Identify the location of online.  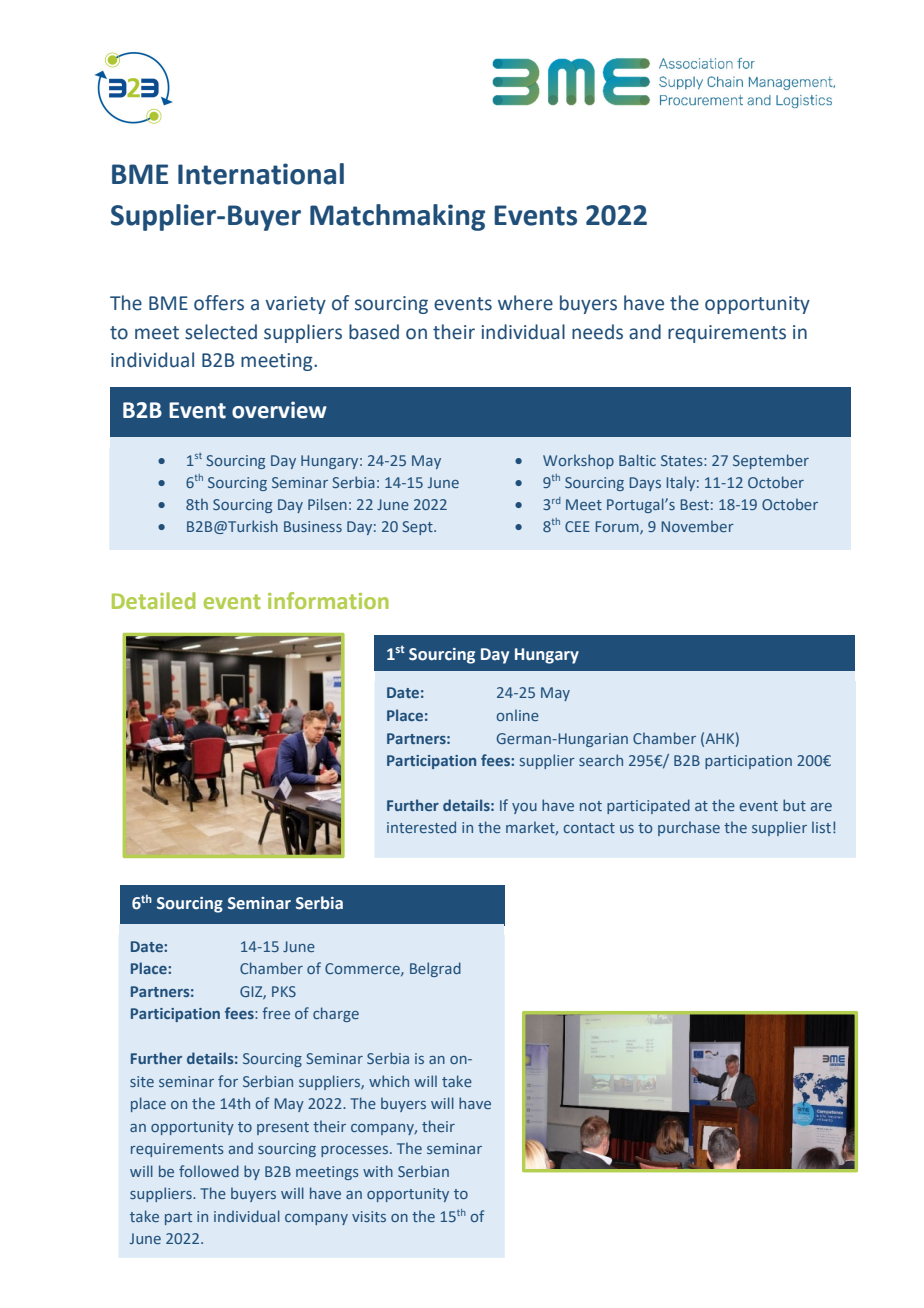
(518, 715).
